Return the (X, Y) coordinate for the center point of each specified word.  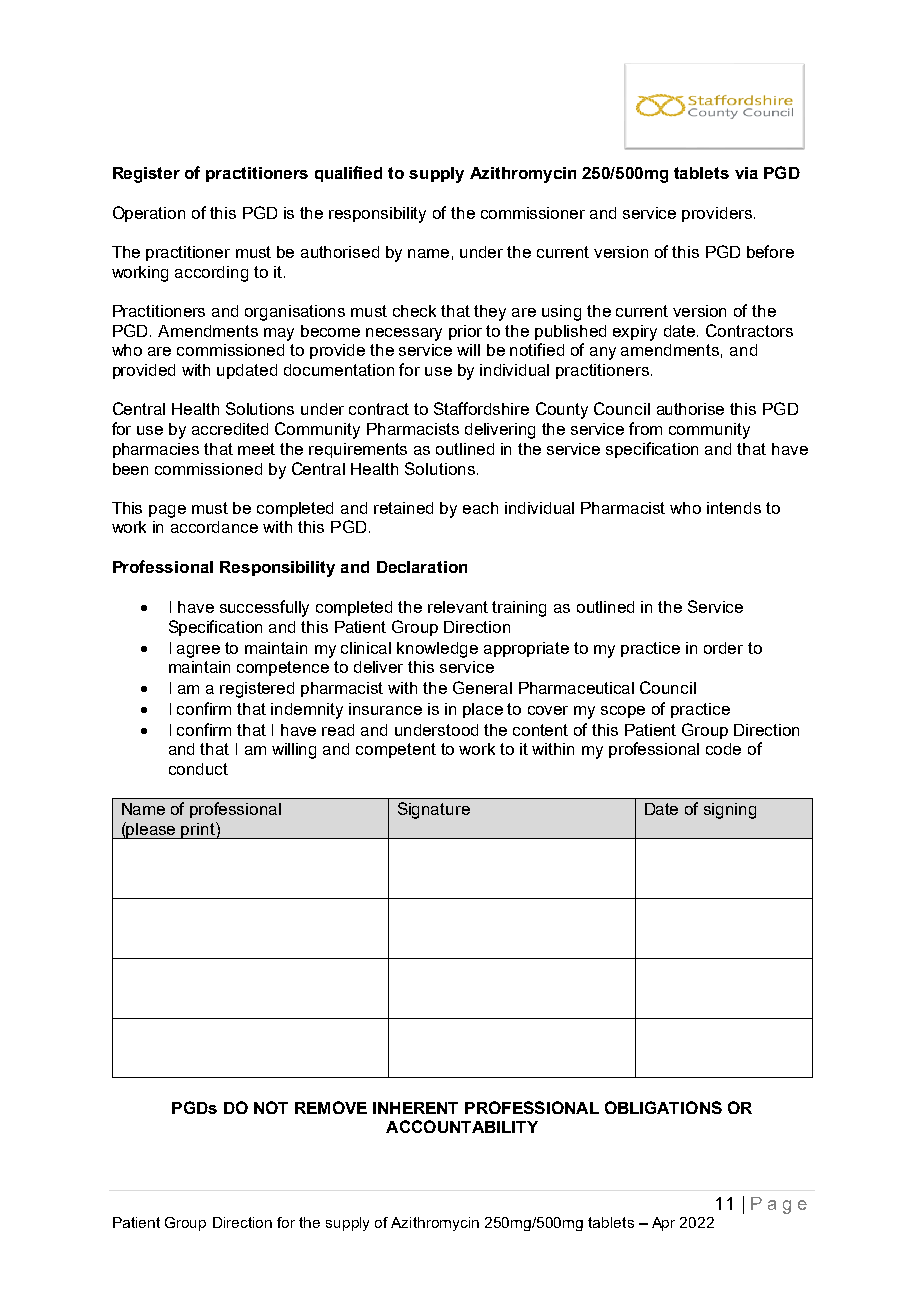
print (198, 830)
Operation (149, 214)
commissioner (533, 213)
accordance (214, 527)
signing (730, 811)
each (480, 508)
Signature (434, 810)
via (746, 173)
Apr (663, 1224)
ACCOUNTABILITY (462, 1126)
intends (734, 508)
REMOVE (331, 1107)
